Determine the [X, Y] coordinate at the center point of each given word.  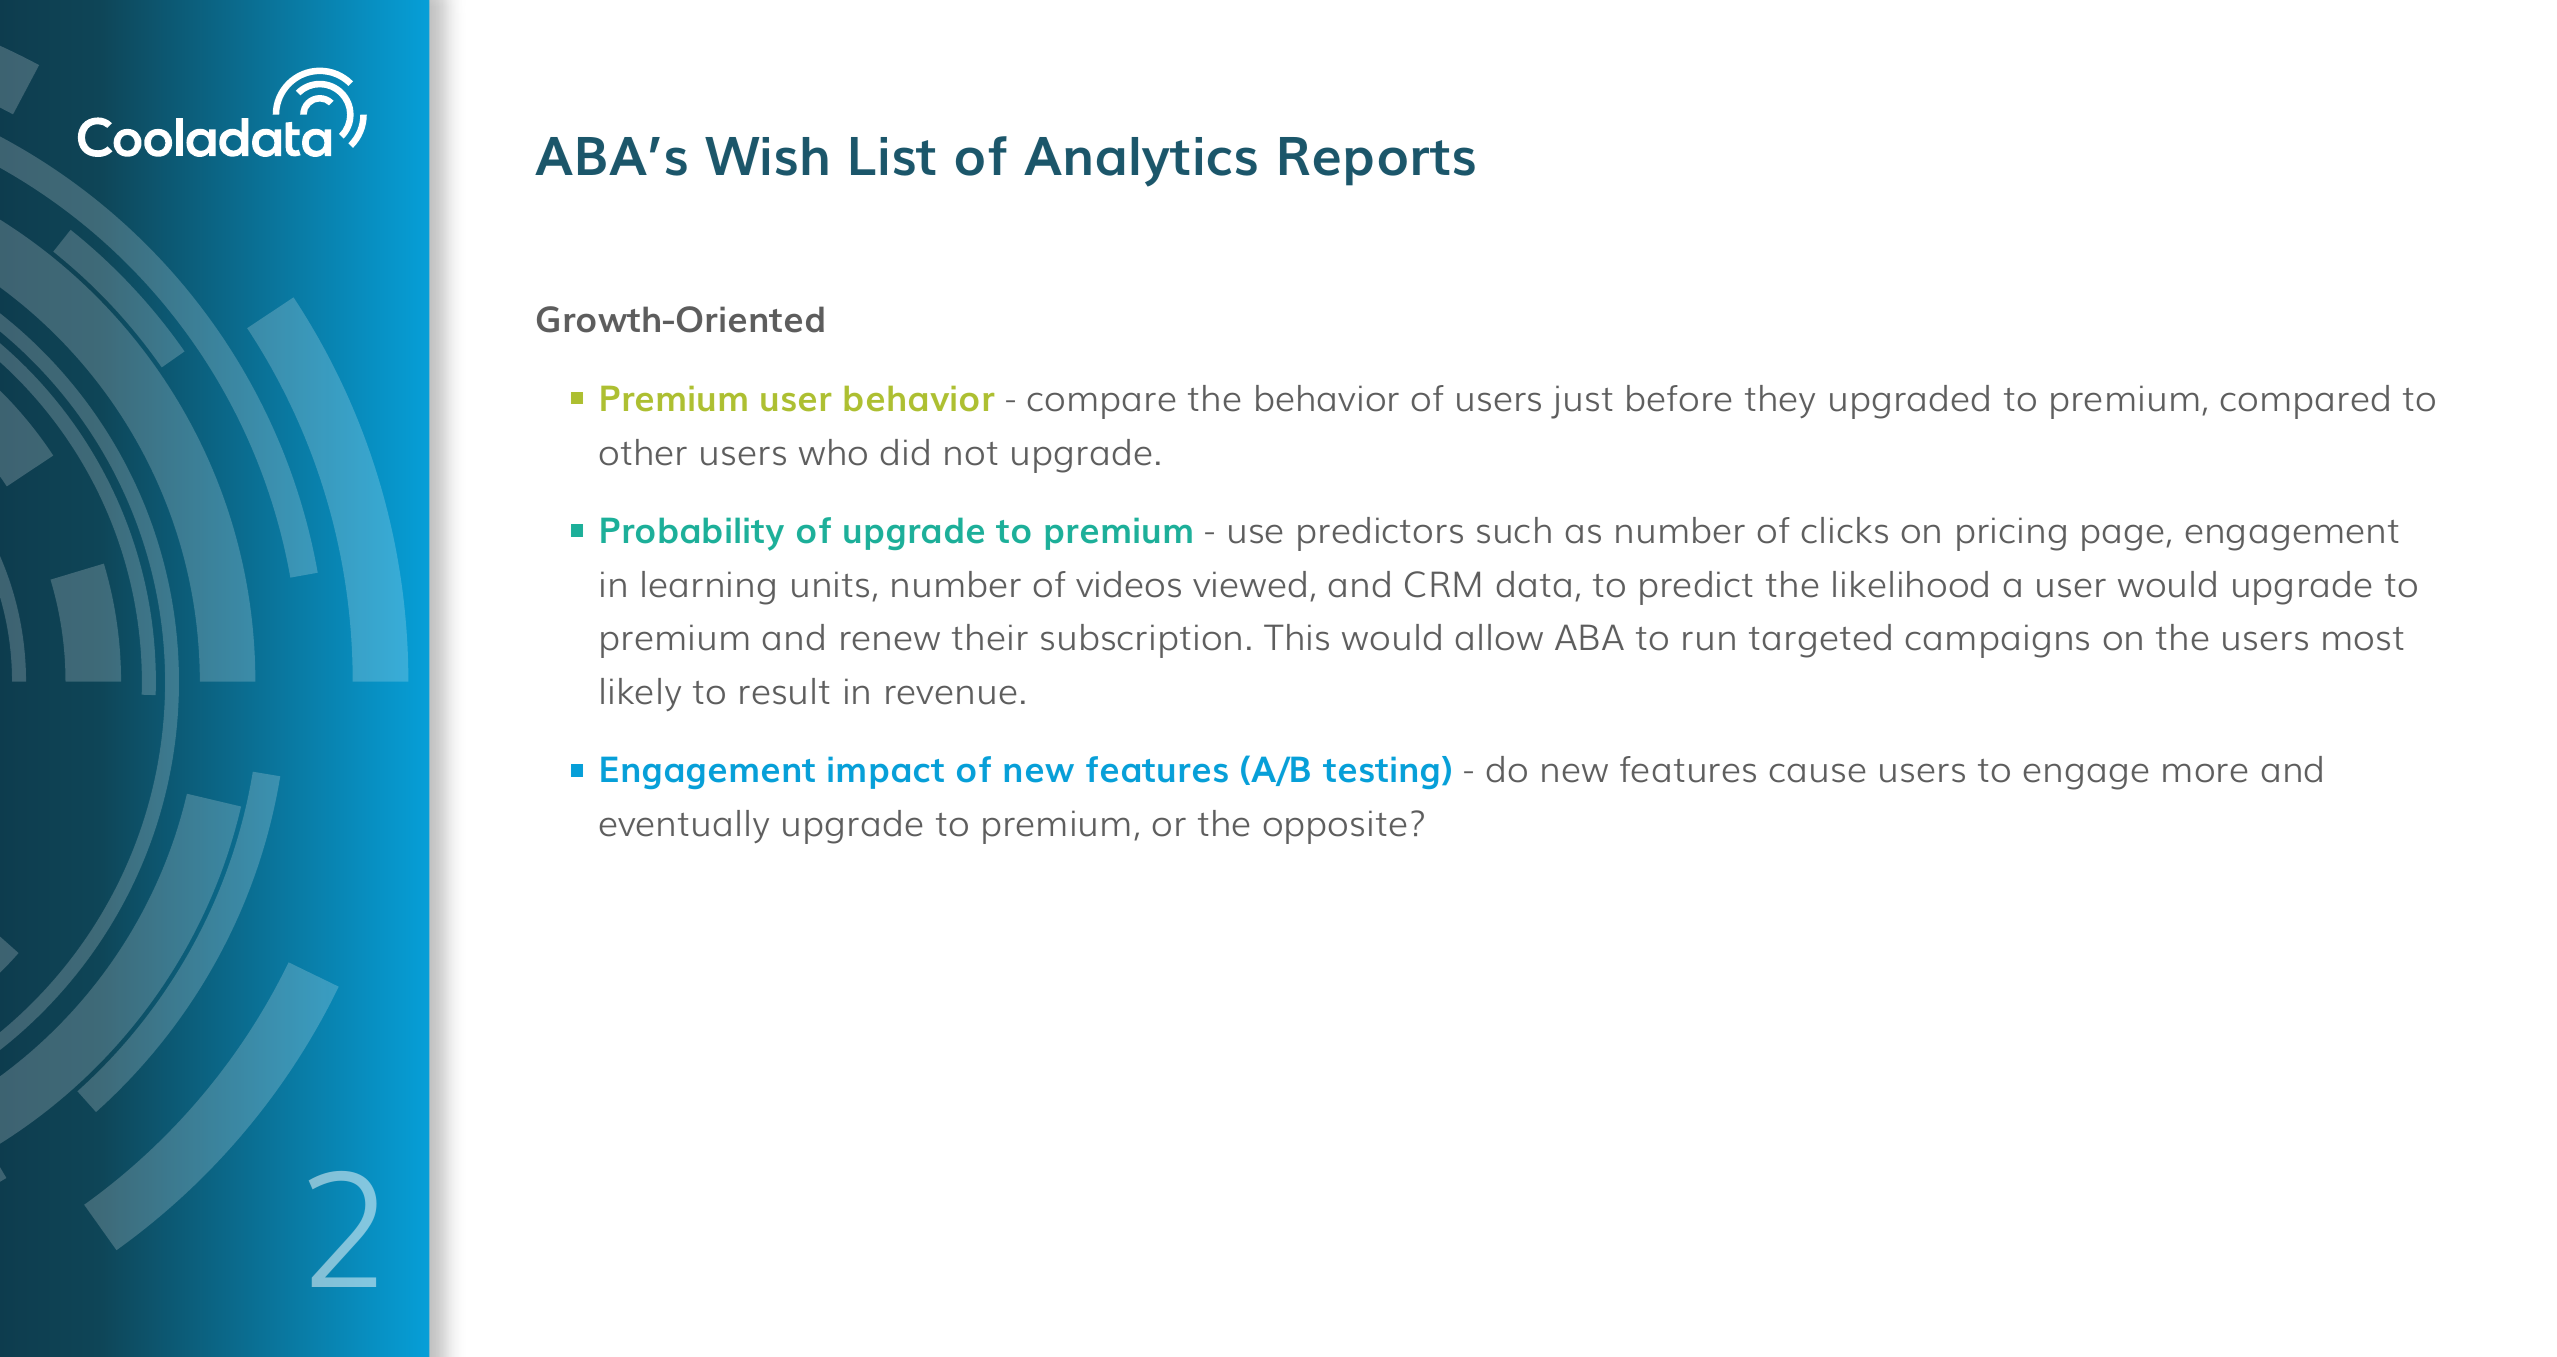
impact [886, 773]
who [833, 452]
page [2122, 537]
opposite [1335, 827]
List [893, 156]
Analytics [1140, 162]
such [1514, 530]
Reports [1377, 161]
